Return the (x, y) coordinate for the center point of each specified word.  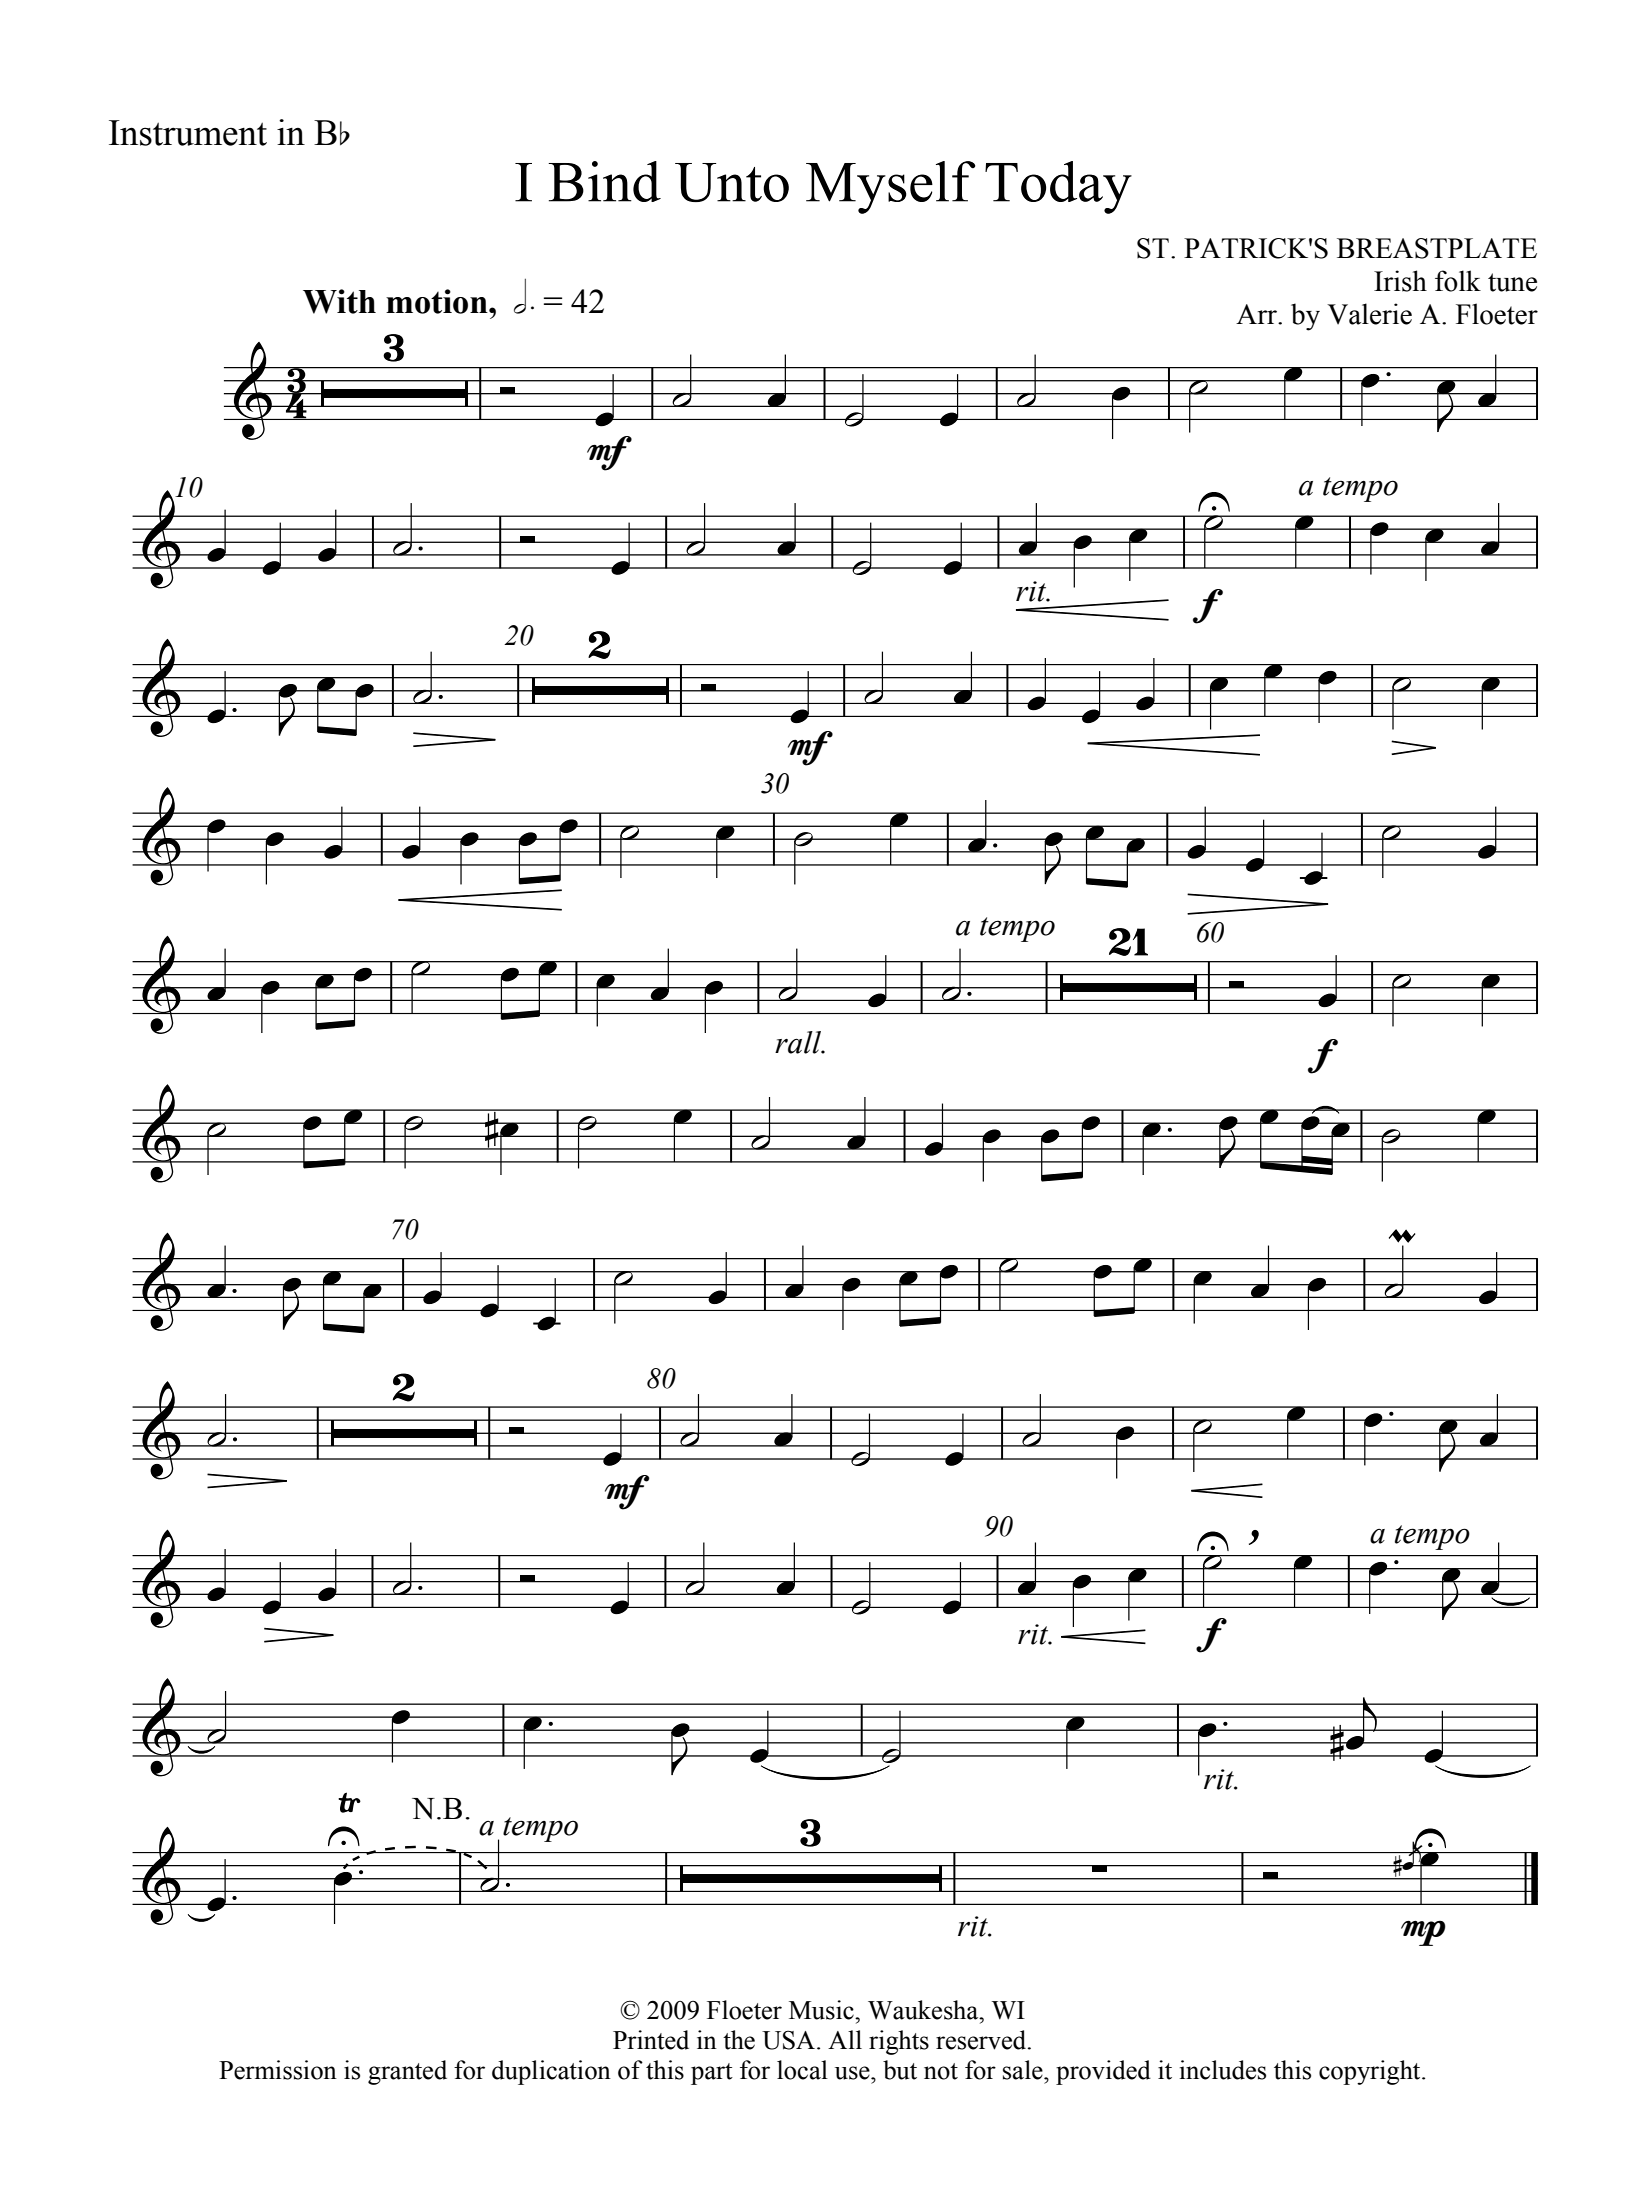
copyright (1371, 2072)
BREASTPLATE (1437, 248)
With (339, 301)
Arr (1257, 314)
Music (822, 2010)
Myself (890, 187)
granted (407, 2072)
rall (799, 1042)
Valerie (1369, 314)
